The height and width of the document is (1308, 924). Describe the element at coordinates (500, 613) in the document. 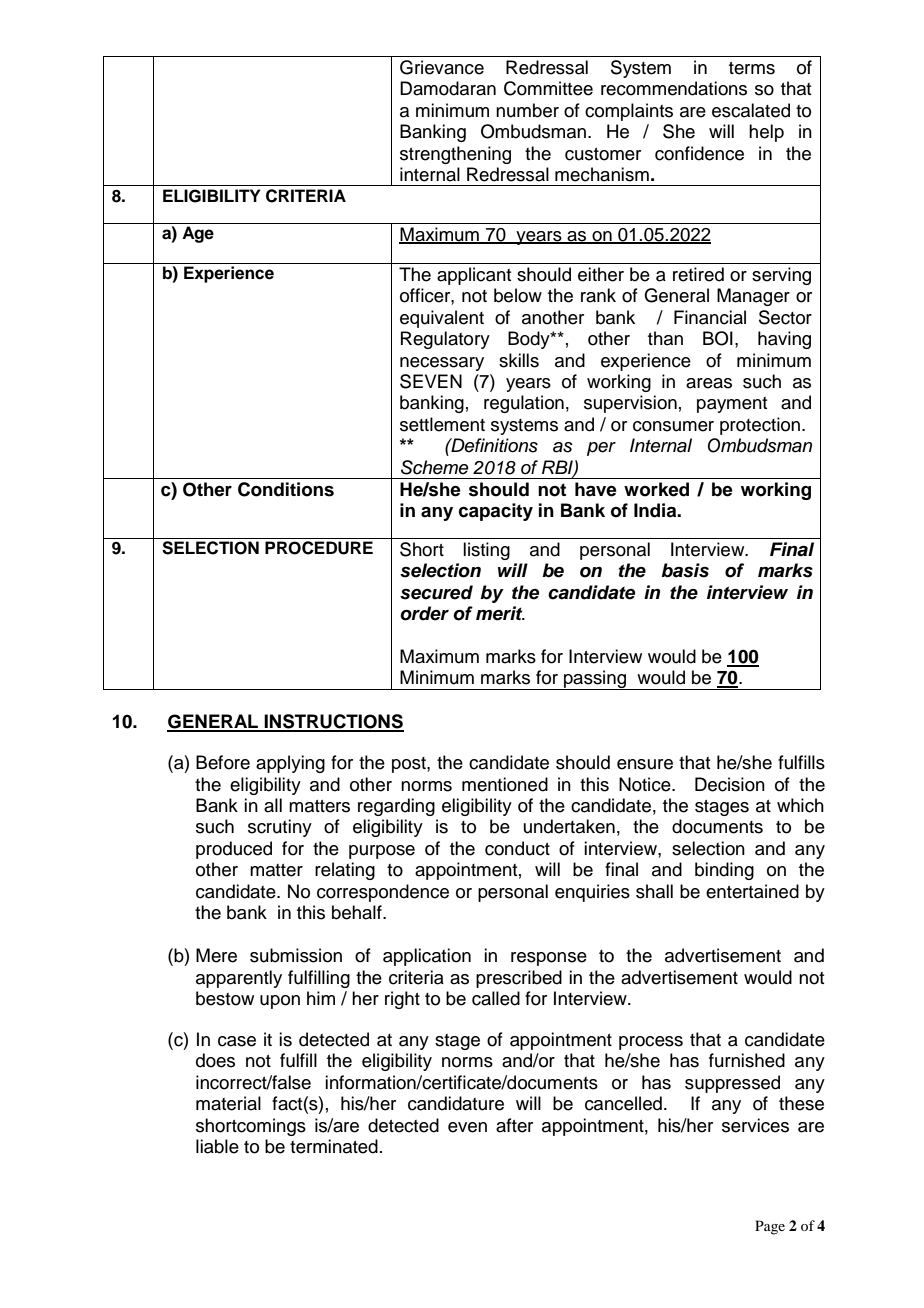

I see `merit` at that location.
